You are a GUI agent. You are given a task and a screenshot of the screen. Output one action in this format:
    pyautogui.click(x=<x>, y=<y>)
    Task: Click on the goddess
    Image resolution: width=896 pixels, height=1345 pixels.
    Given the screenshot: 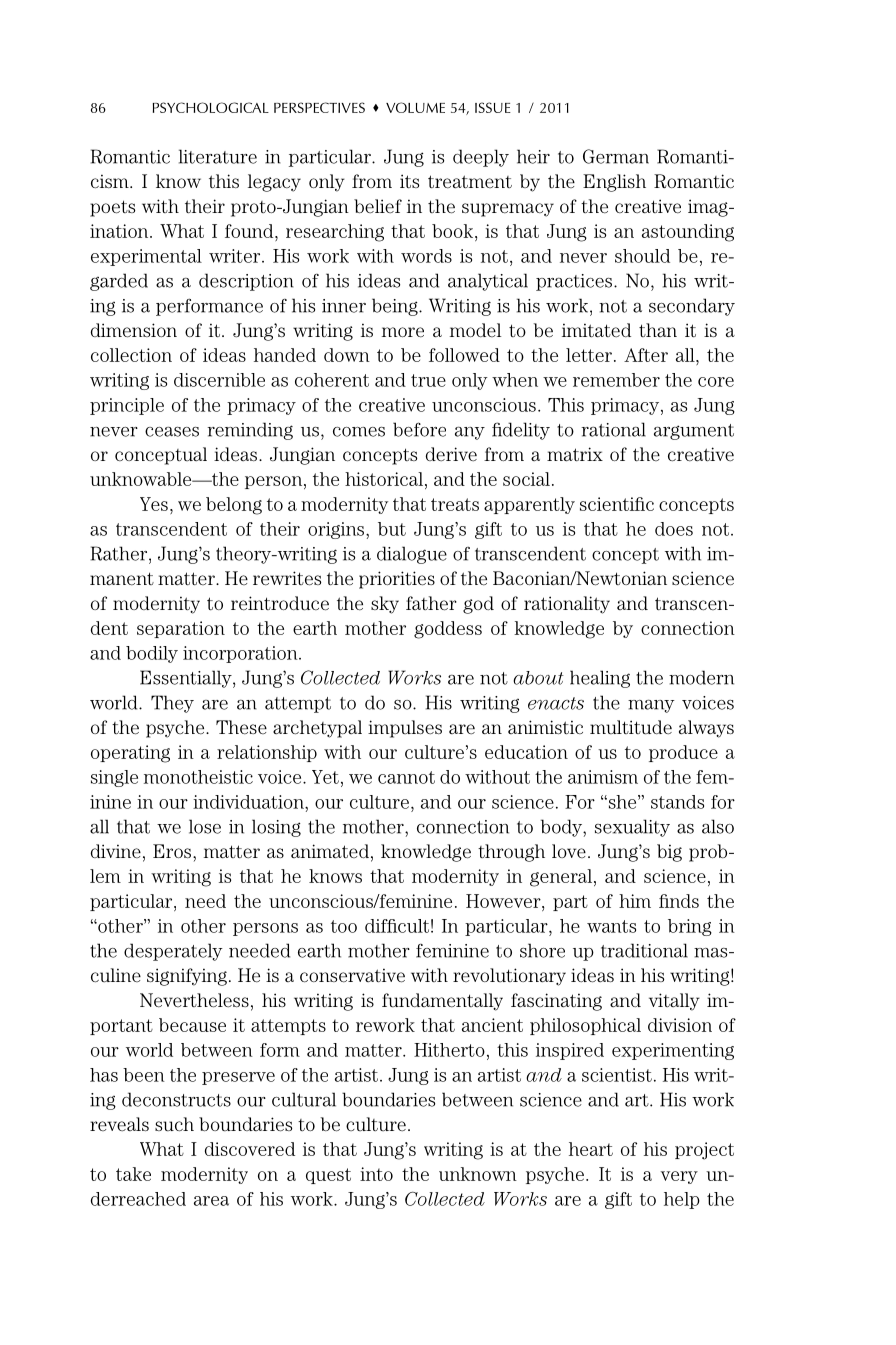 What is the action you would take?
    pyautogui.click(x=448, y=630)
